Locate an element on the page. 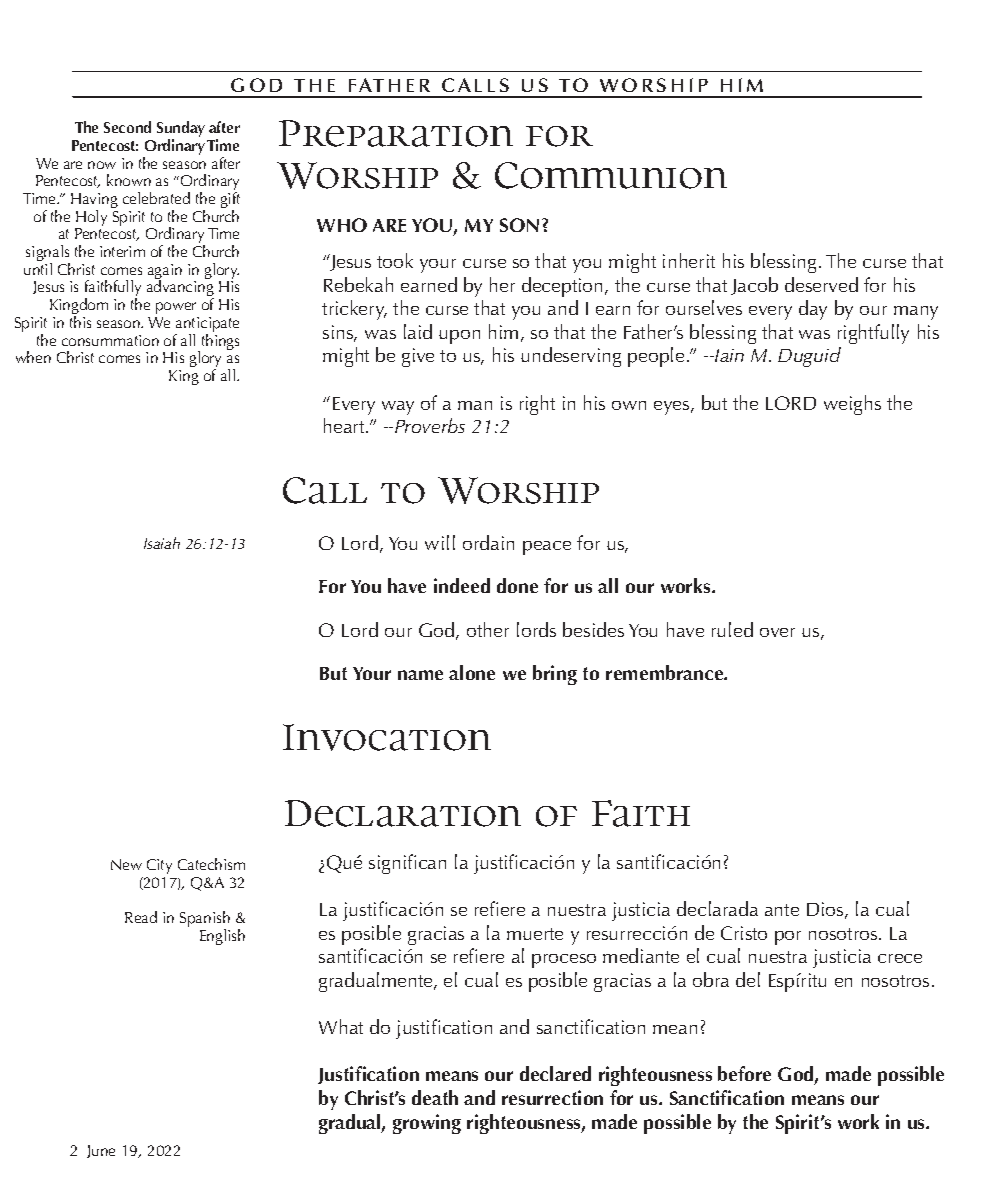 The width and height of the page is (991, 1204). growing is located at coordinates (427, 1124).
